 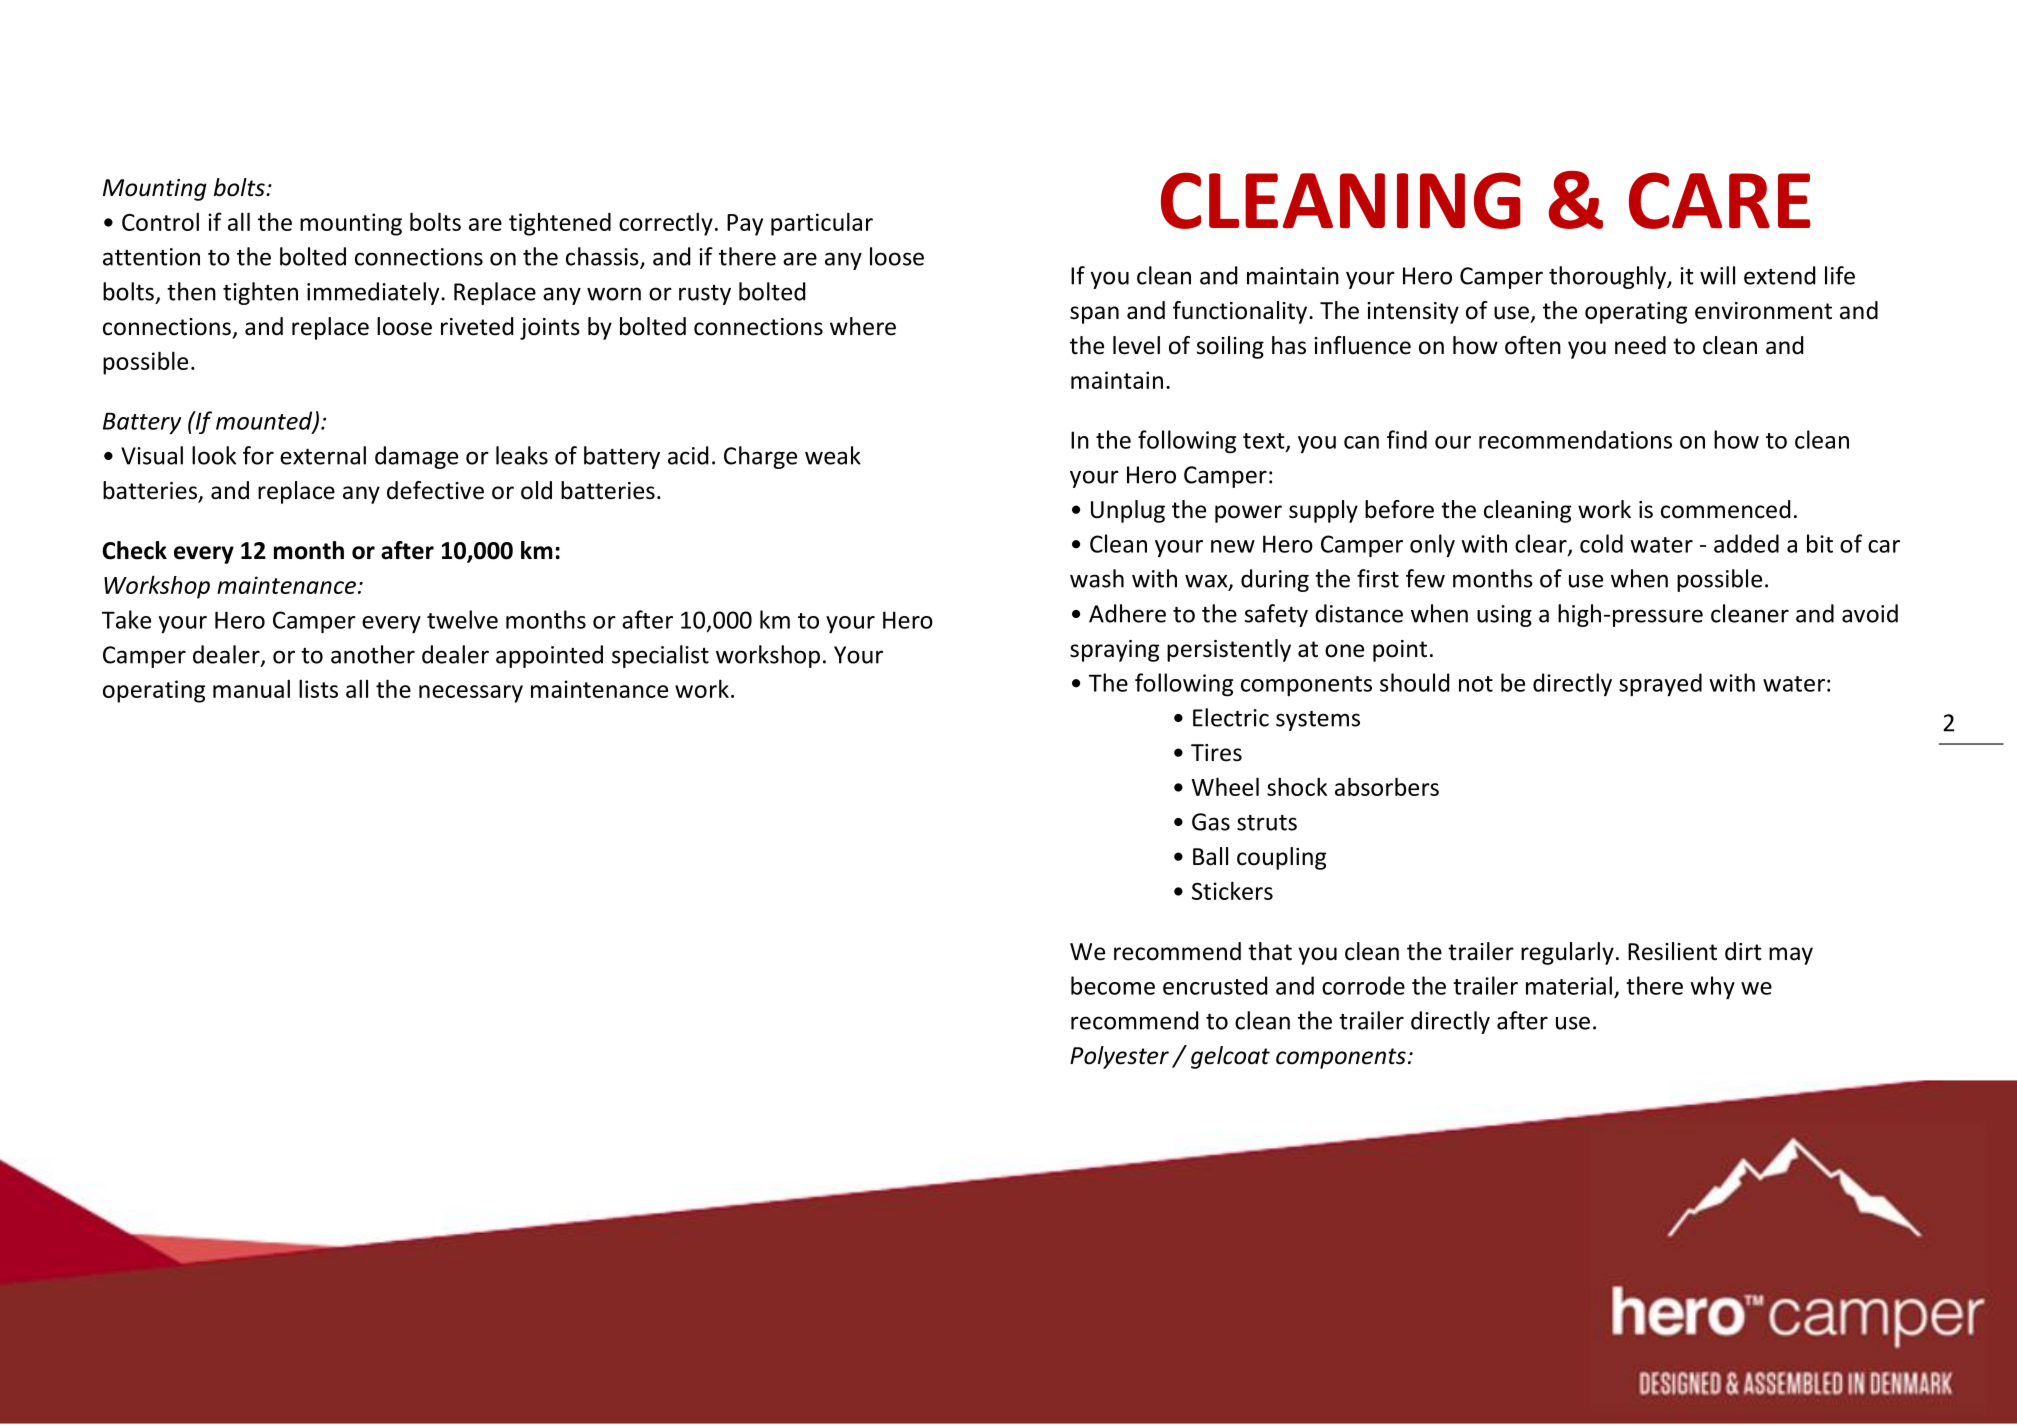 What do you see at coordinates (318, 688) in the screenshot?
I see `lists` at bounding box center [318, 688].
